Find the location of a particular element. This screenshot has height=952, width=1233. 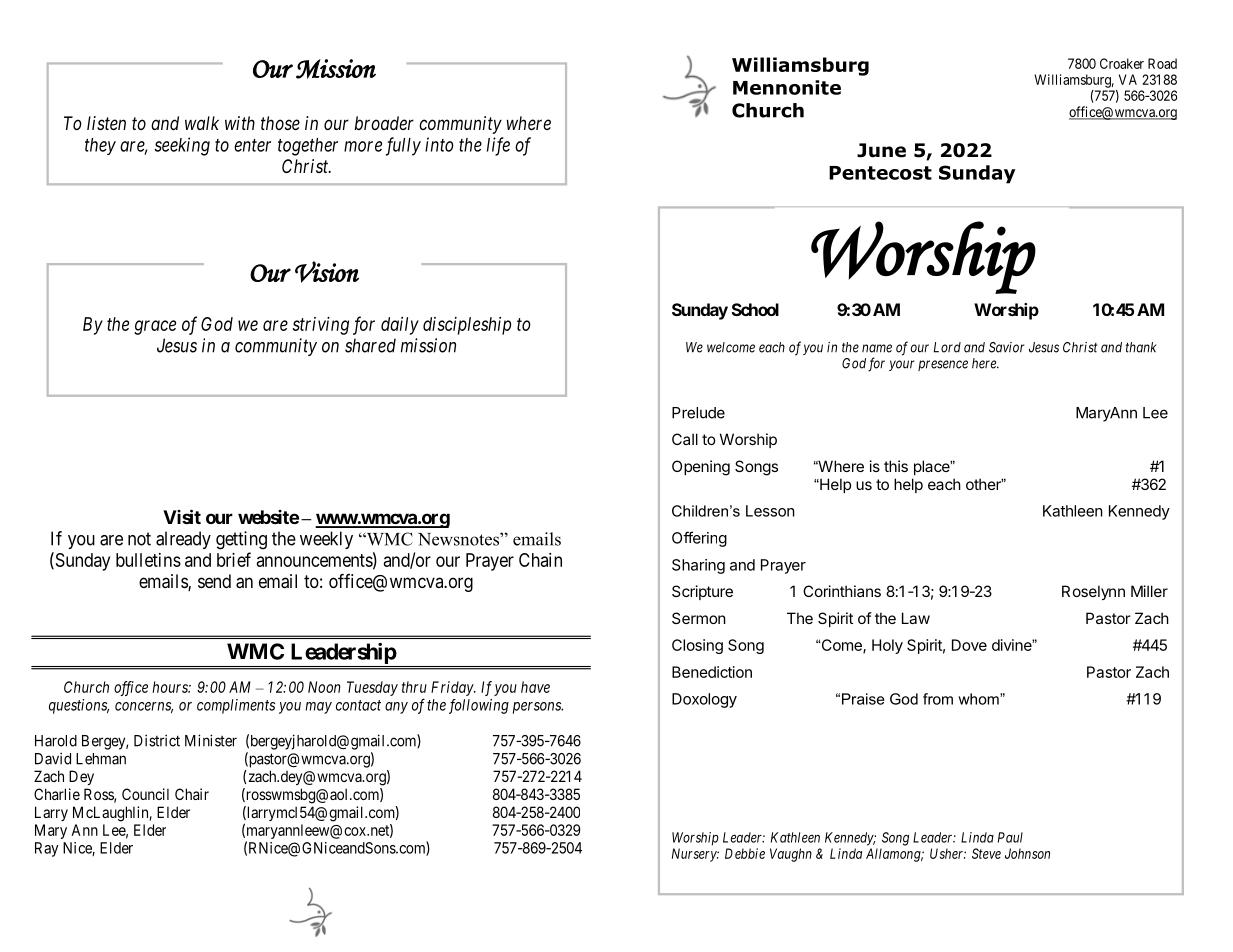

Savior is located at coordinates (1006, 347).
